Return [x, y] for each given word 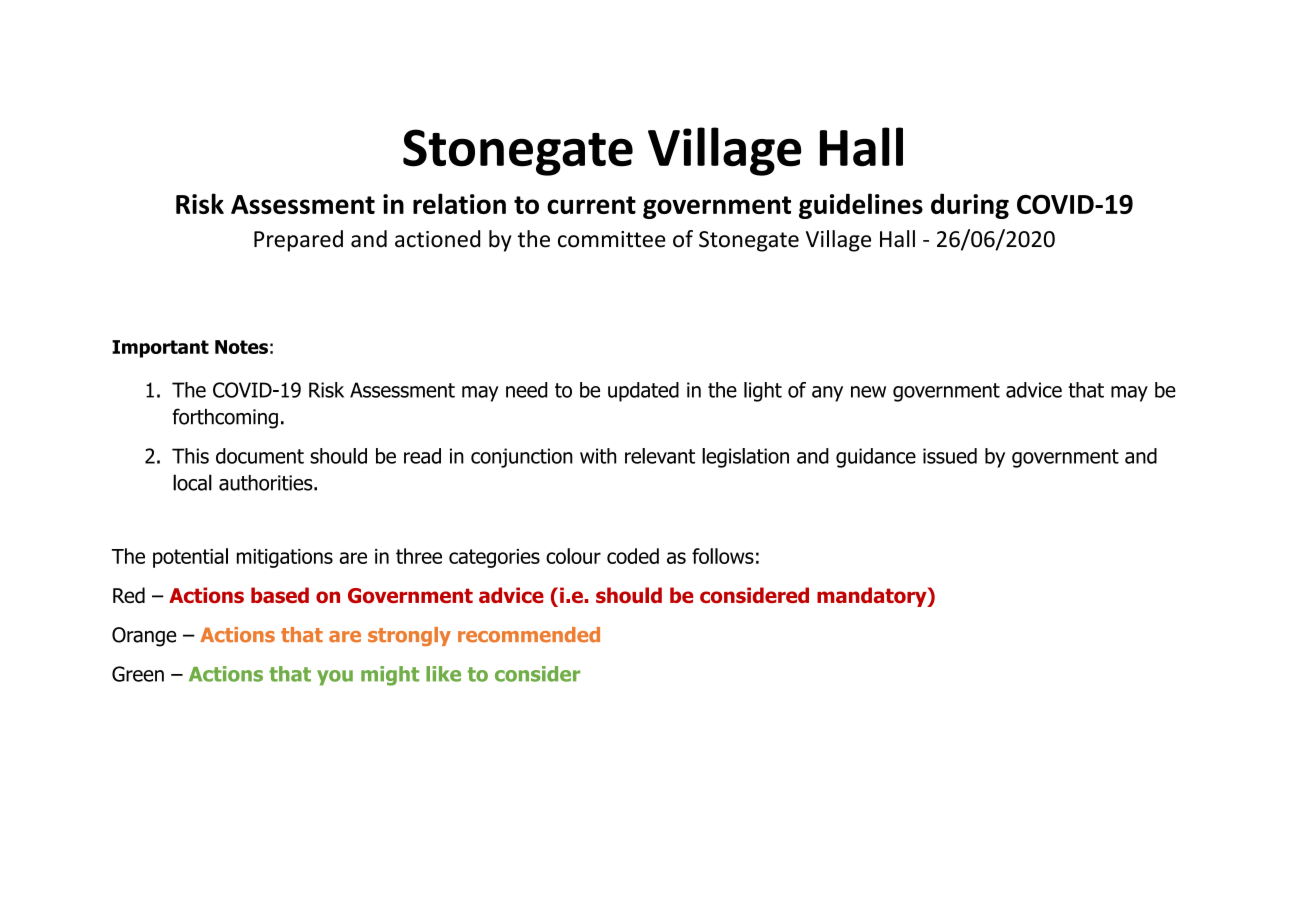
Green [138, 674]
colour [573, 556]
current [591, 205]
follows [723, 556]
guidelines [861, 206]
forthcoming [225, 418]
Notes [241, 347]
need [526, 390]
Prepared [298, 241]
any [827, 394]
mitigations [285, 558]
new [868, 392]
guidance [876, 458]
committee [612, 239]
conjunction [522, 458]
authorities [267, 483]
